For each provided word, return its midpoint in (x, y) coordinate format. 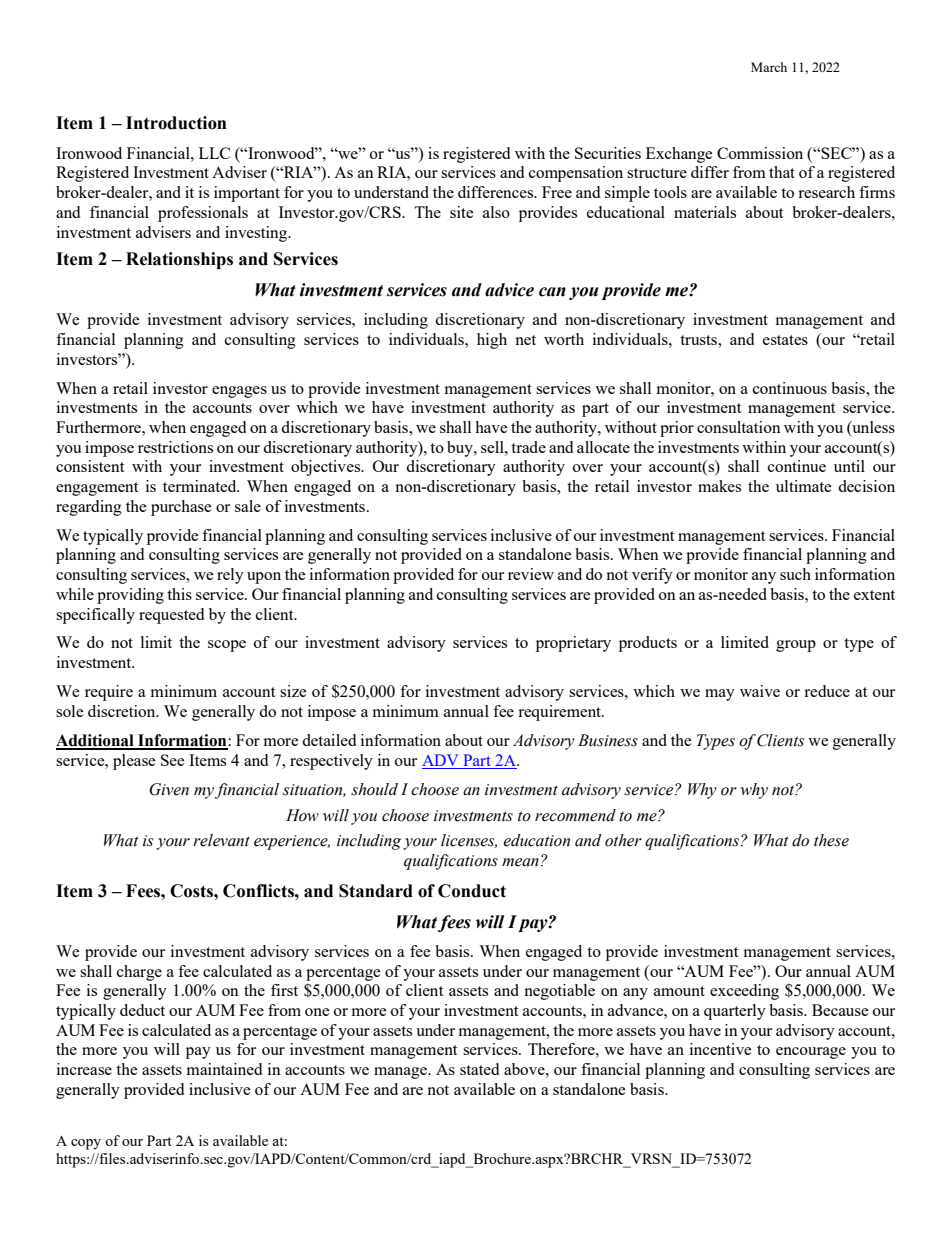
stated (479, 1069)
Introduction (176, 123)
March (769, 67)
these (831, 840)
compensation (576, 174)
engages (239, 392)
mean (520, 862)
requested (171, 616)
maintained (224, 1069)
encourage (811, 1053)
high (492, 341)
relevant (221, 840)
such (795, 574)
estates (785, 340)
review (531, 574)
